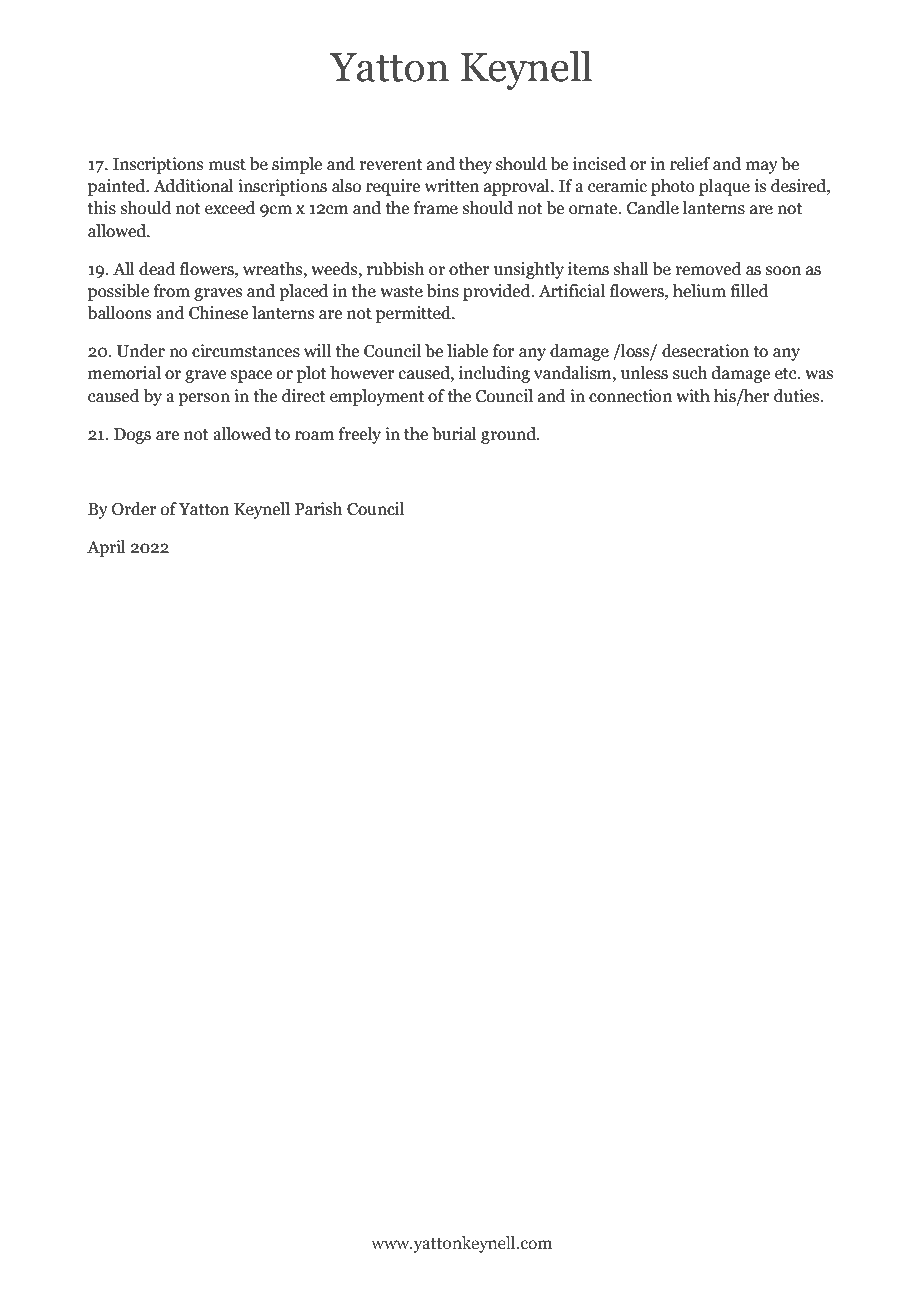 Image resolution: width=924 pixels, height=1308 pixels. What do you see at coordinates (193, 186) in the page?
I see `Additional` at bounding box center [193, 186].
